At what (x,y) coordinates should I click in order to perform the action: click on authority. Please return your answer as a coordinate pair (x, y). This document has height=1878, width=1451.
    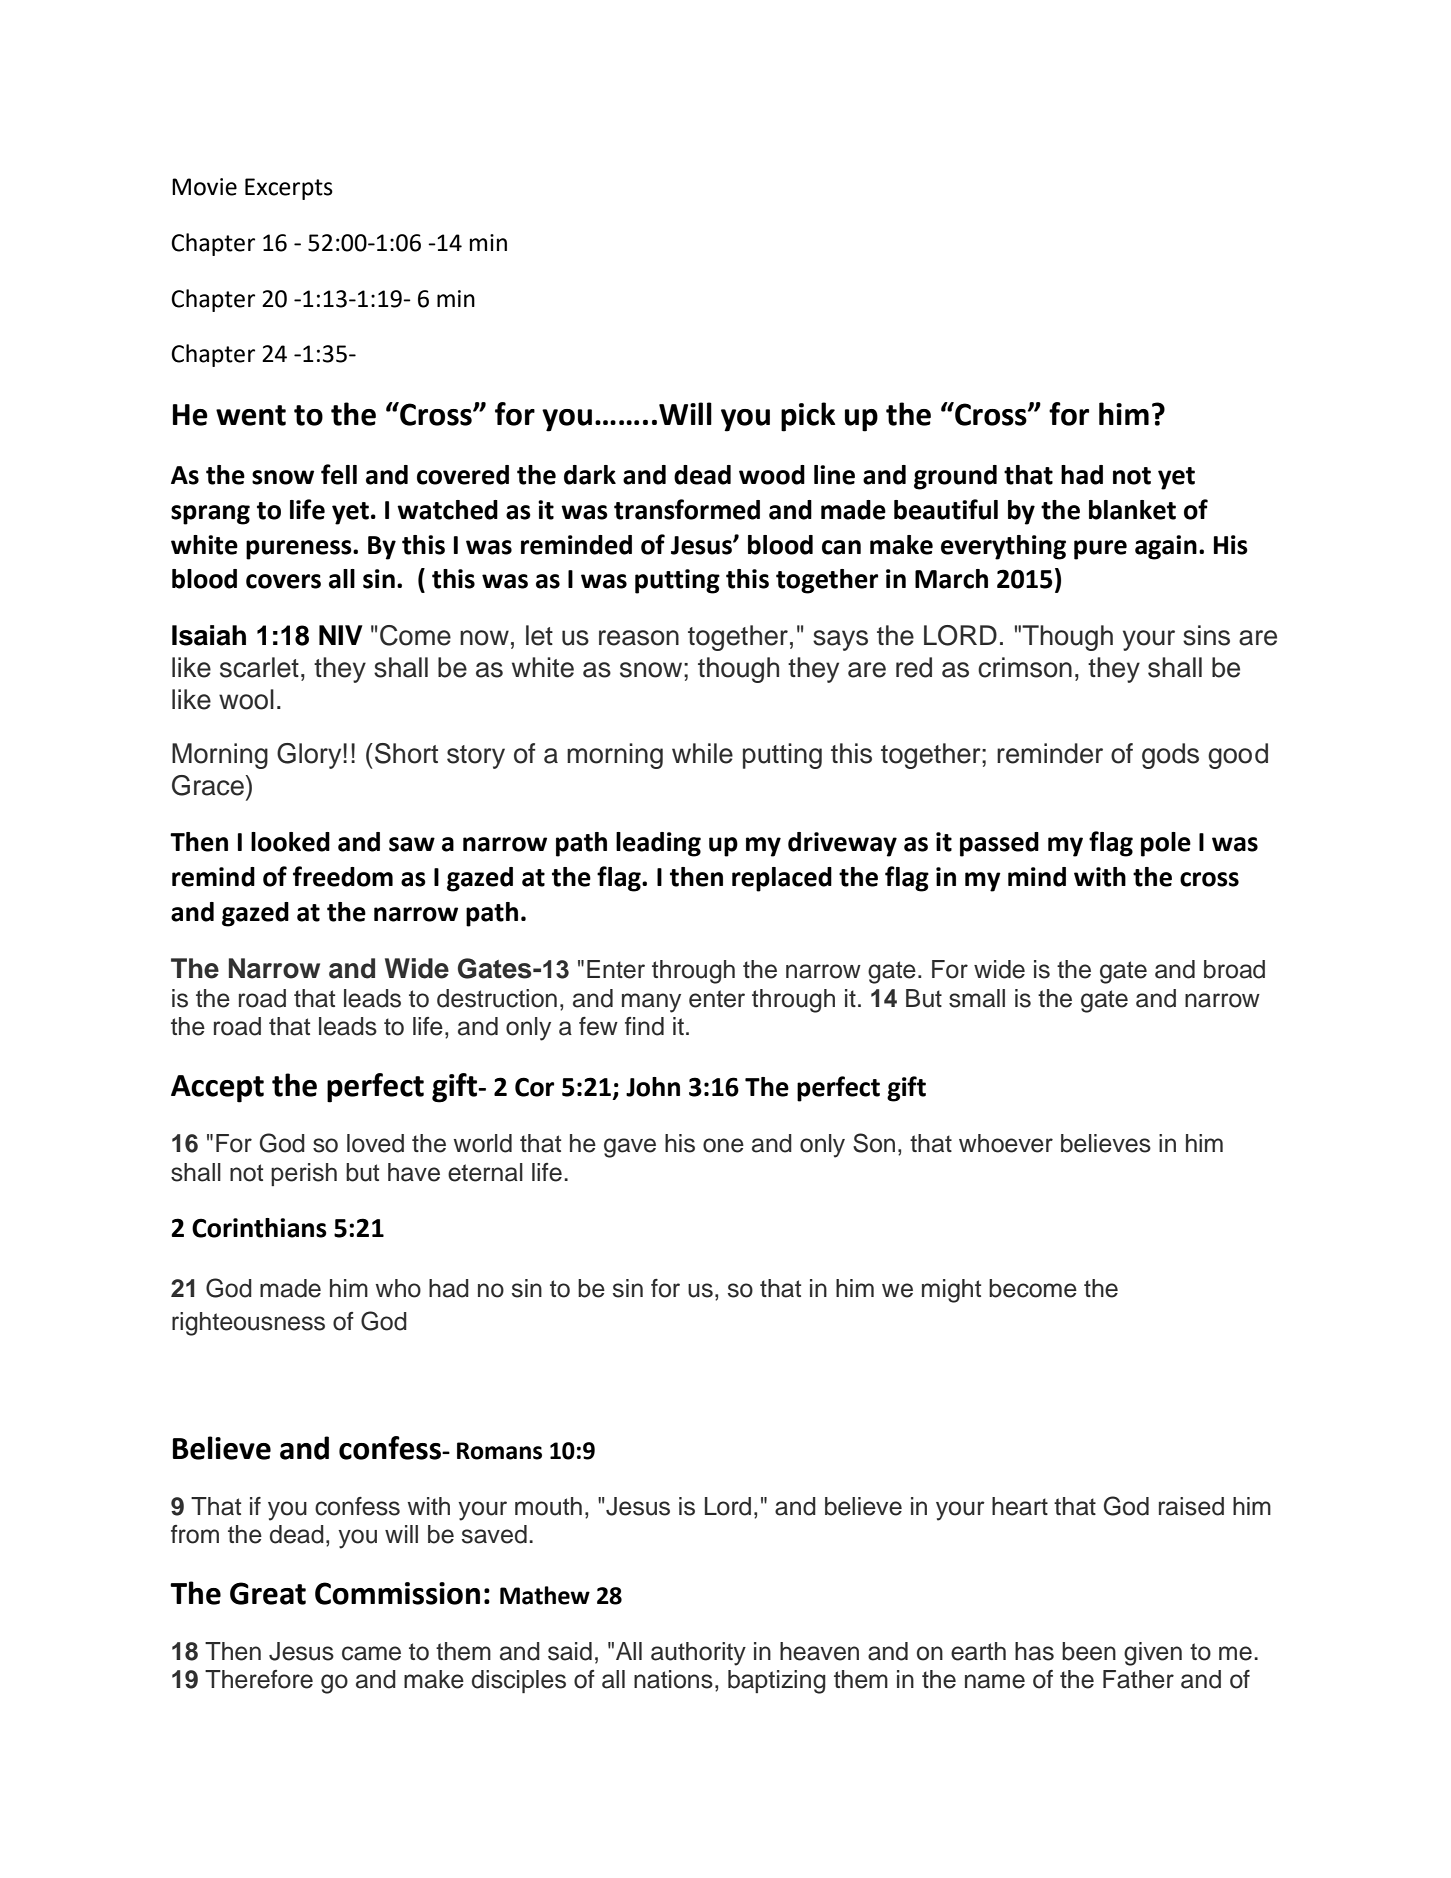
    Looking at the image, I should click on (698, 1654).
